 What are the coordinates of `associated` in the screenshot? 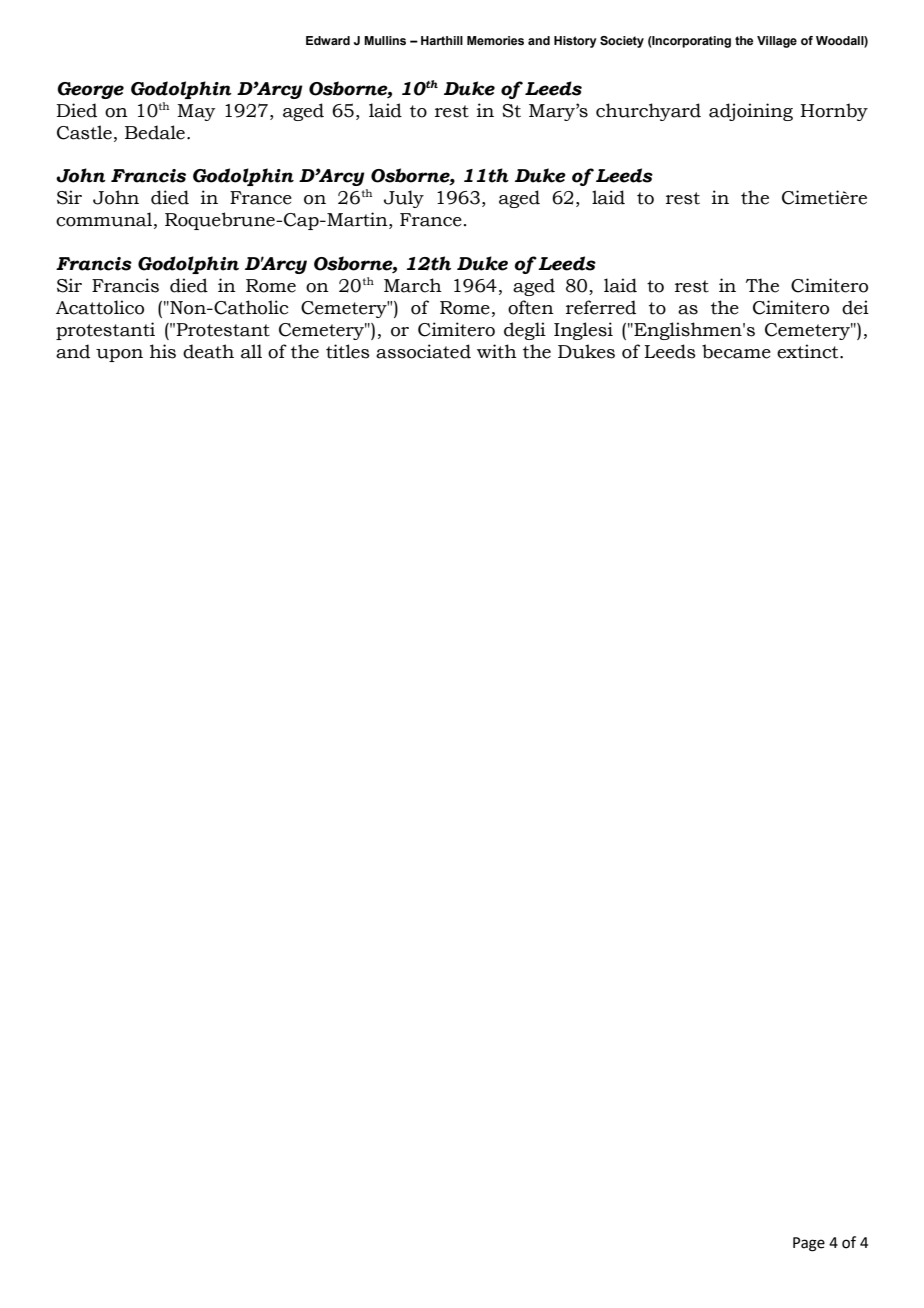 It's located at (423, 351).
